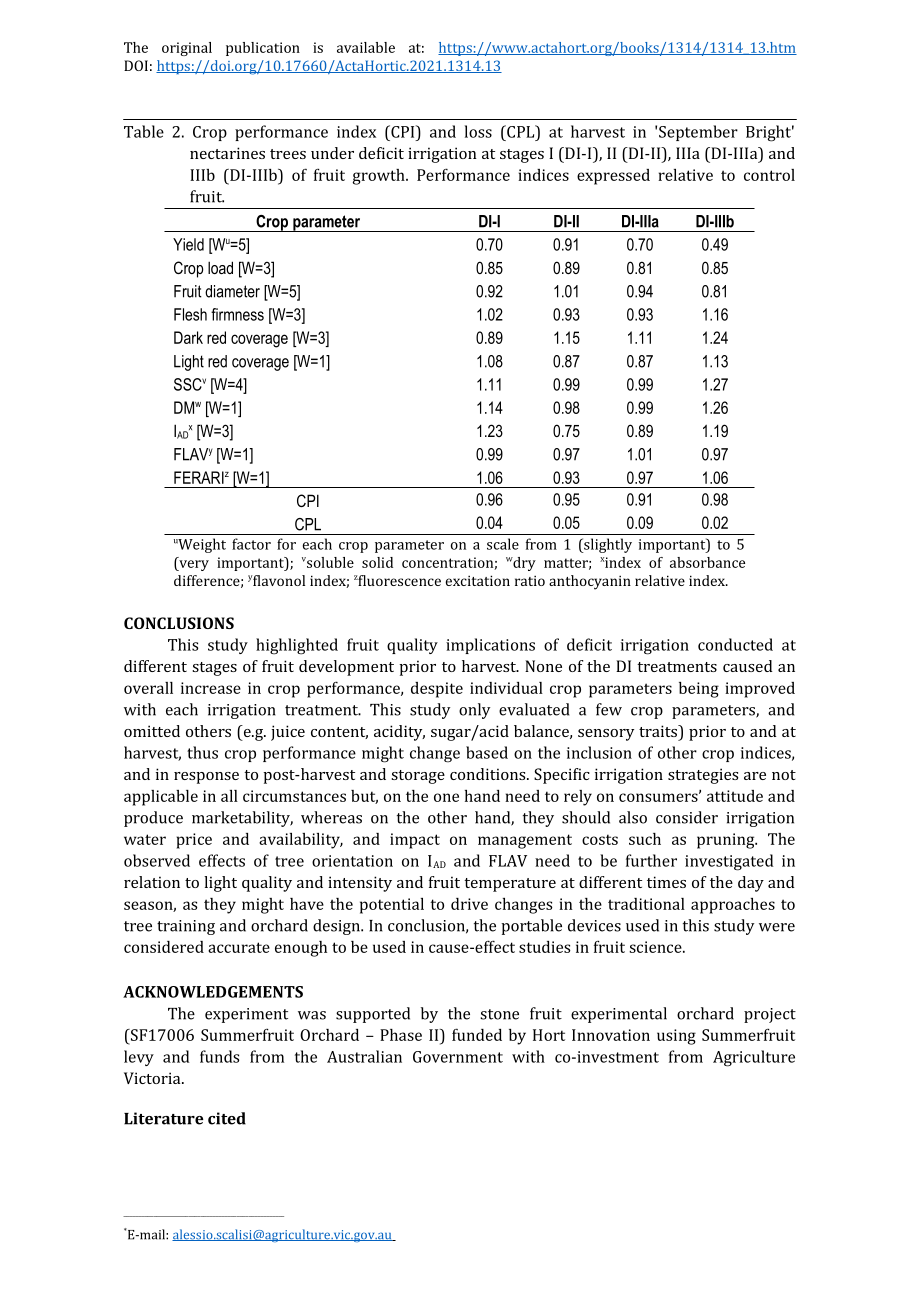  What do you see at coordinates (219, 1056) in the screenshot?
I see `funds` at bounding box center [219, 1056].
